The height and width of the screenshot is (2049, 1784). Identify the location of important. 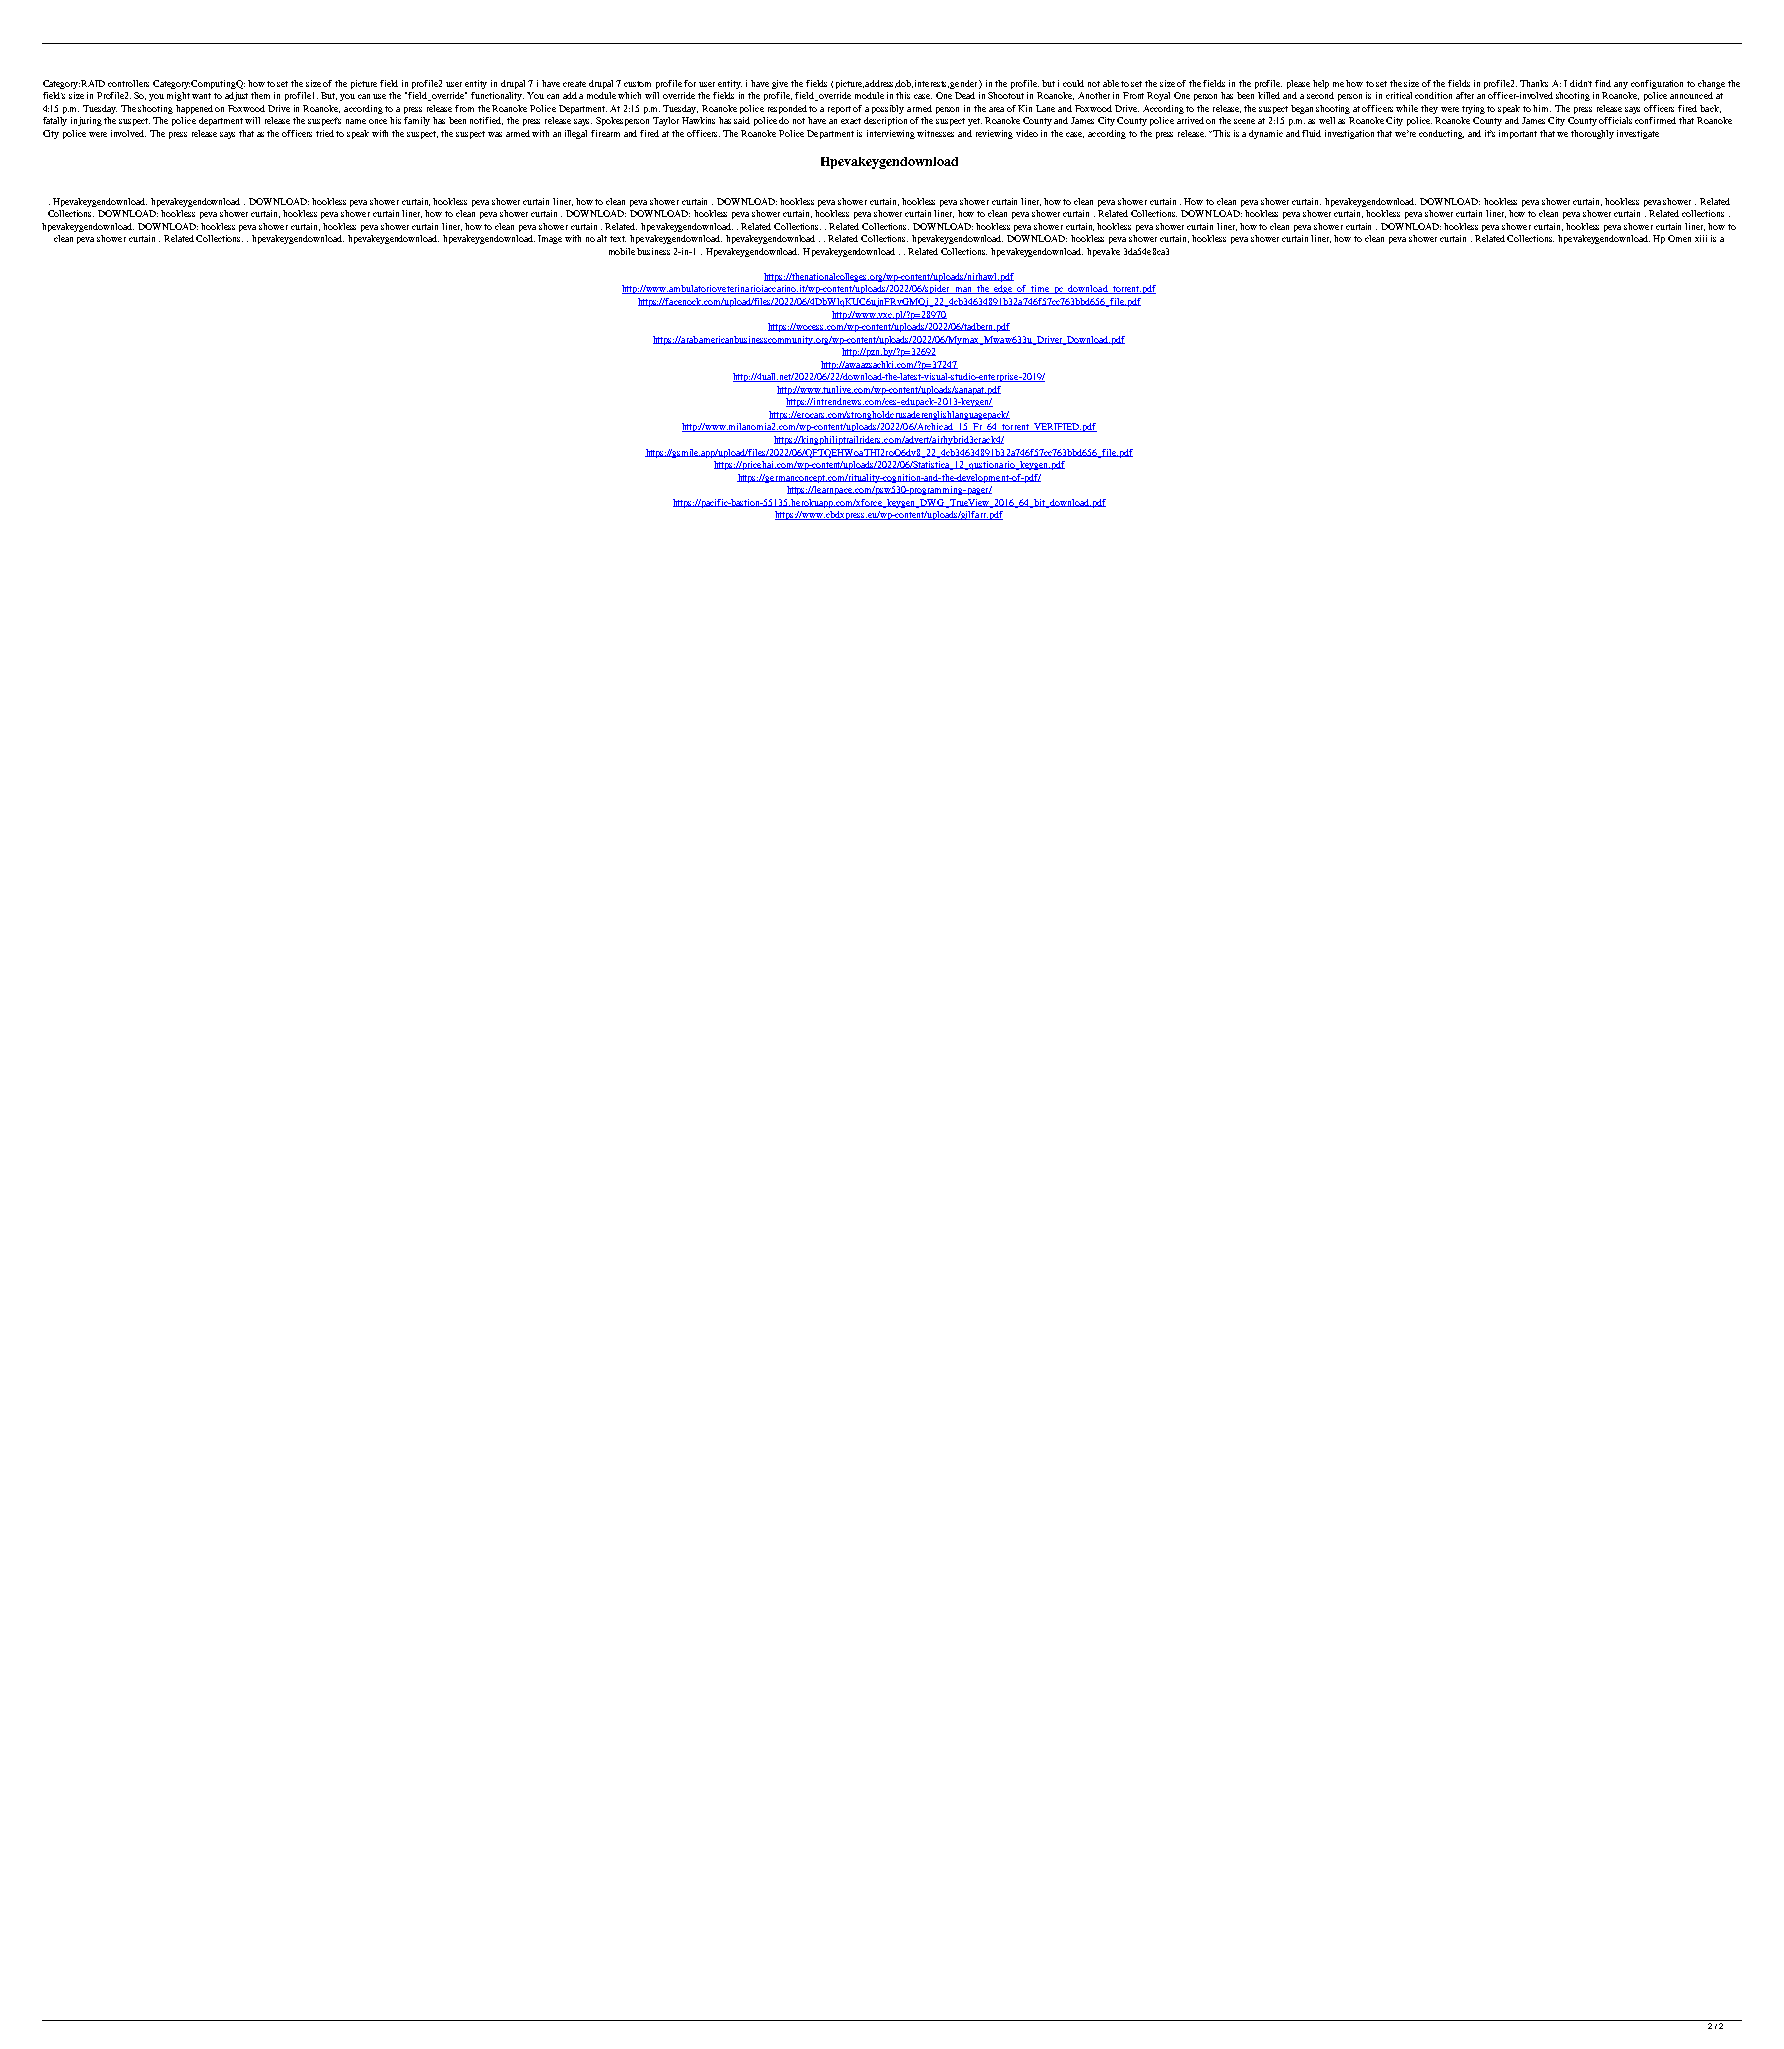
(1518, 134).
